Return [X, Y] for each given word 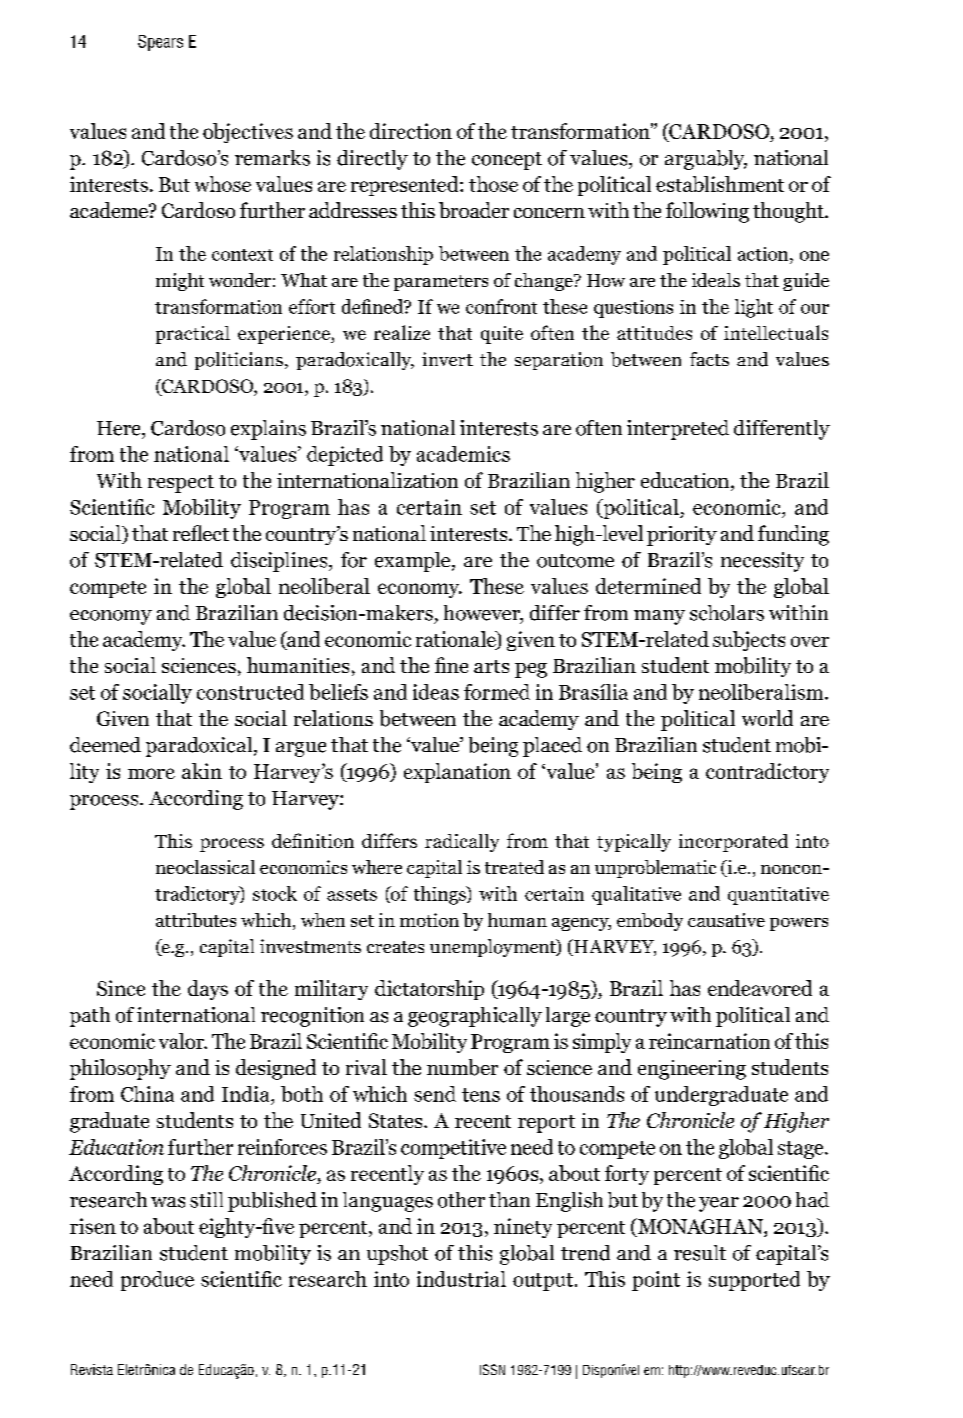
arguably [706, 160]
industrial [461, 1279]
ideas [436, 692]
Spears [160, 43]
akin [202, 771]
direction [411, 131]
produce [157, 1281]
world [767, 718]
